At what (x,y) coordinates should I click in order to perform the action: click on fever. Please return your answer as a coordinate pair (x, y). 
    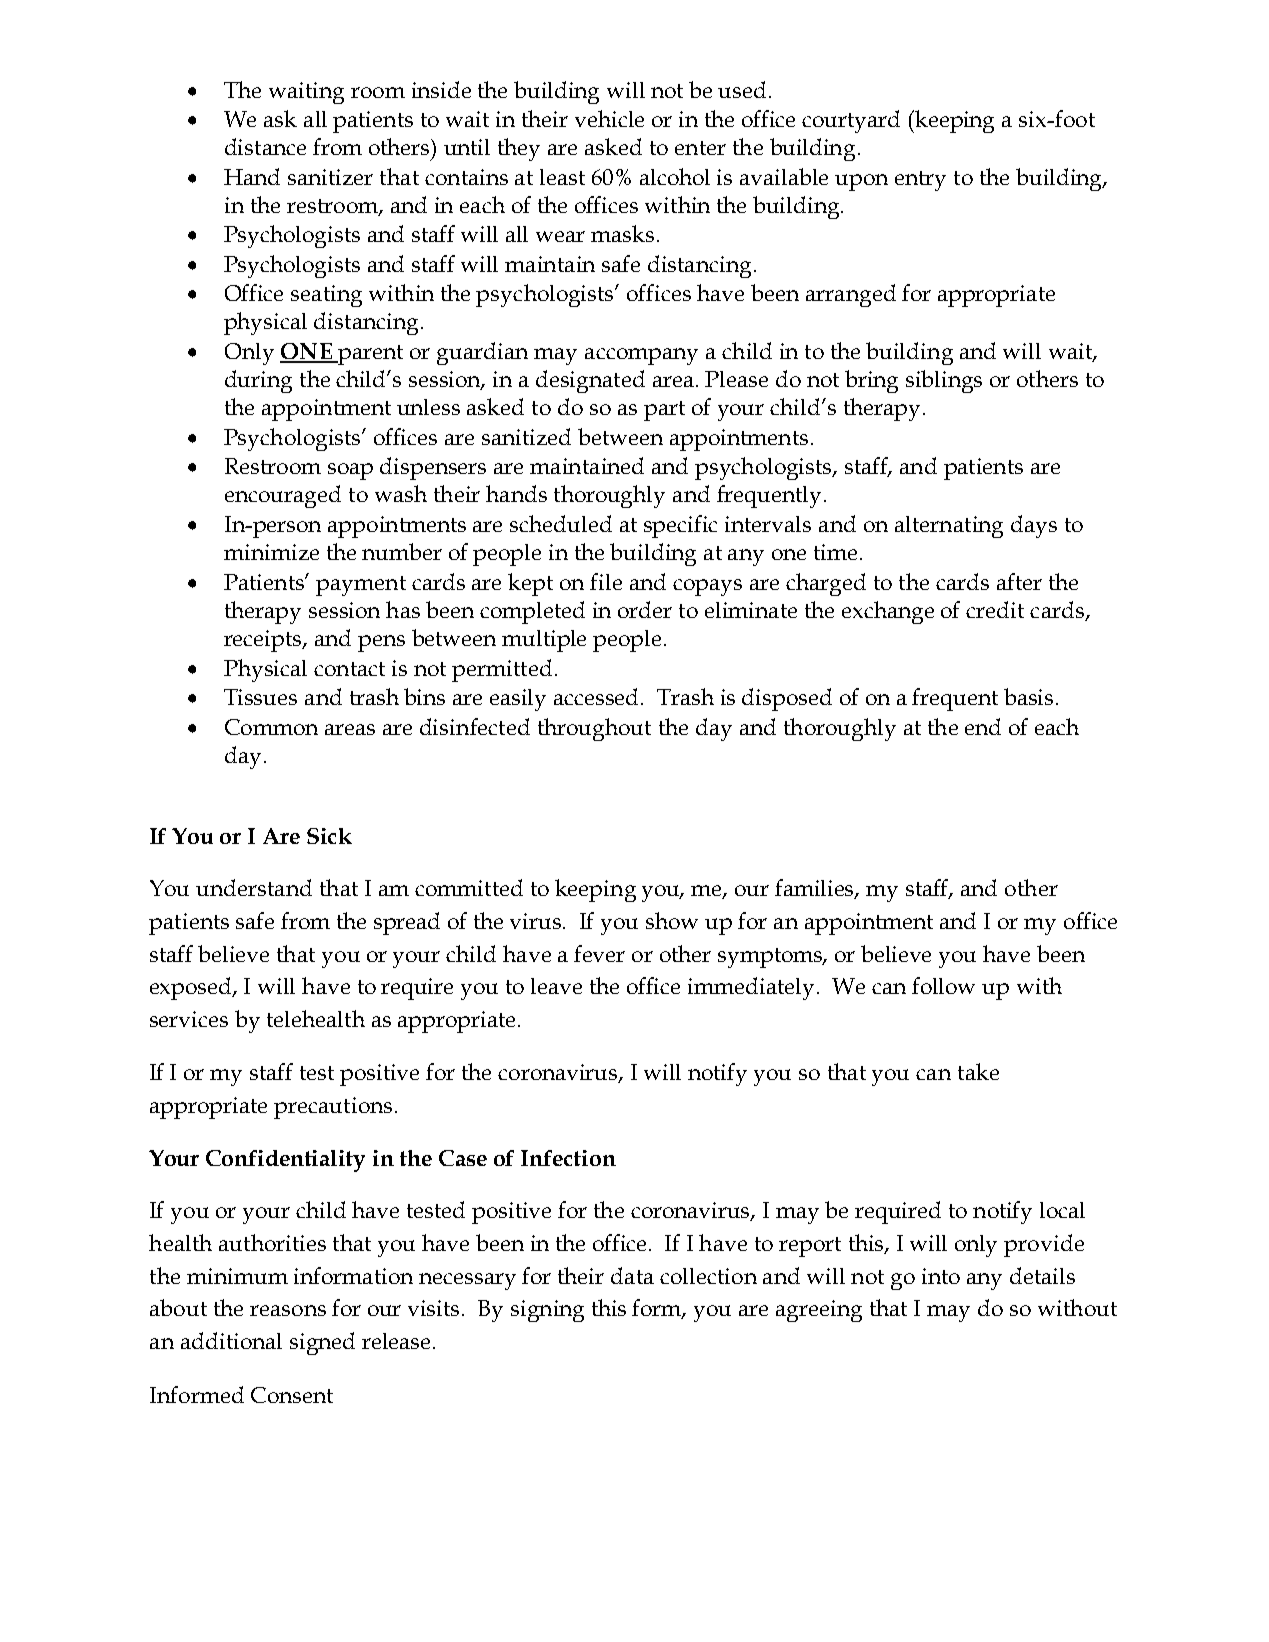
    Looking at the image, I should click on (599, 953).
